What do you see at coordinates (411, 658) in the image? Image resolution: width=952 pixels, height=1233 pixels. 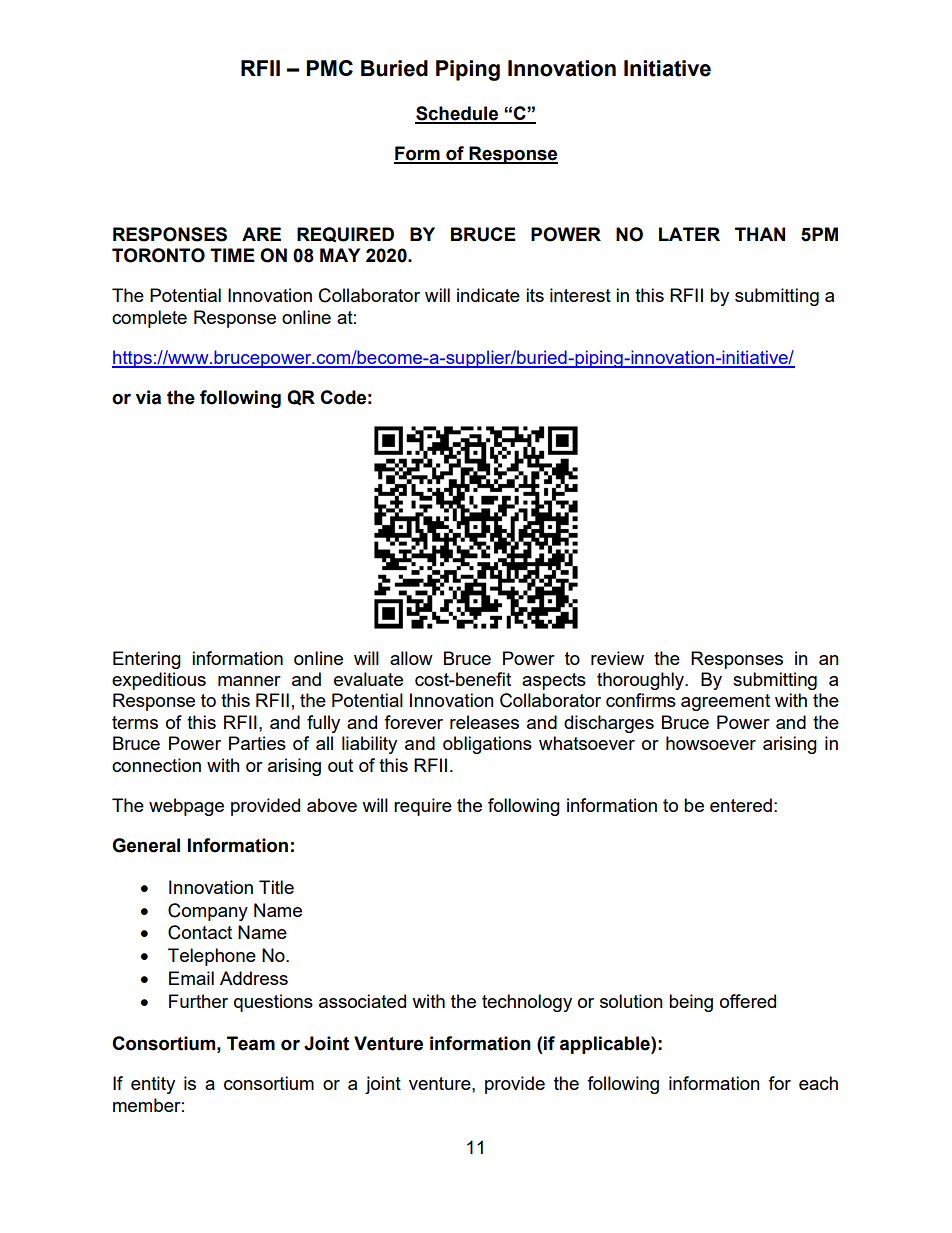 I see `allow` at bounding box center [411, 658].
